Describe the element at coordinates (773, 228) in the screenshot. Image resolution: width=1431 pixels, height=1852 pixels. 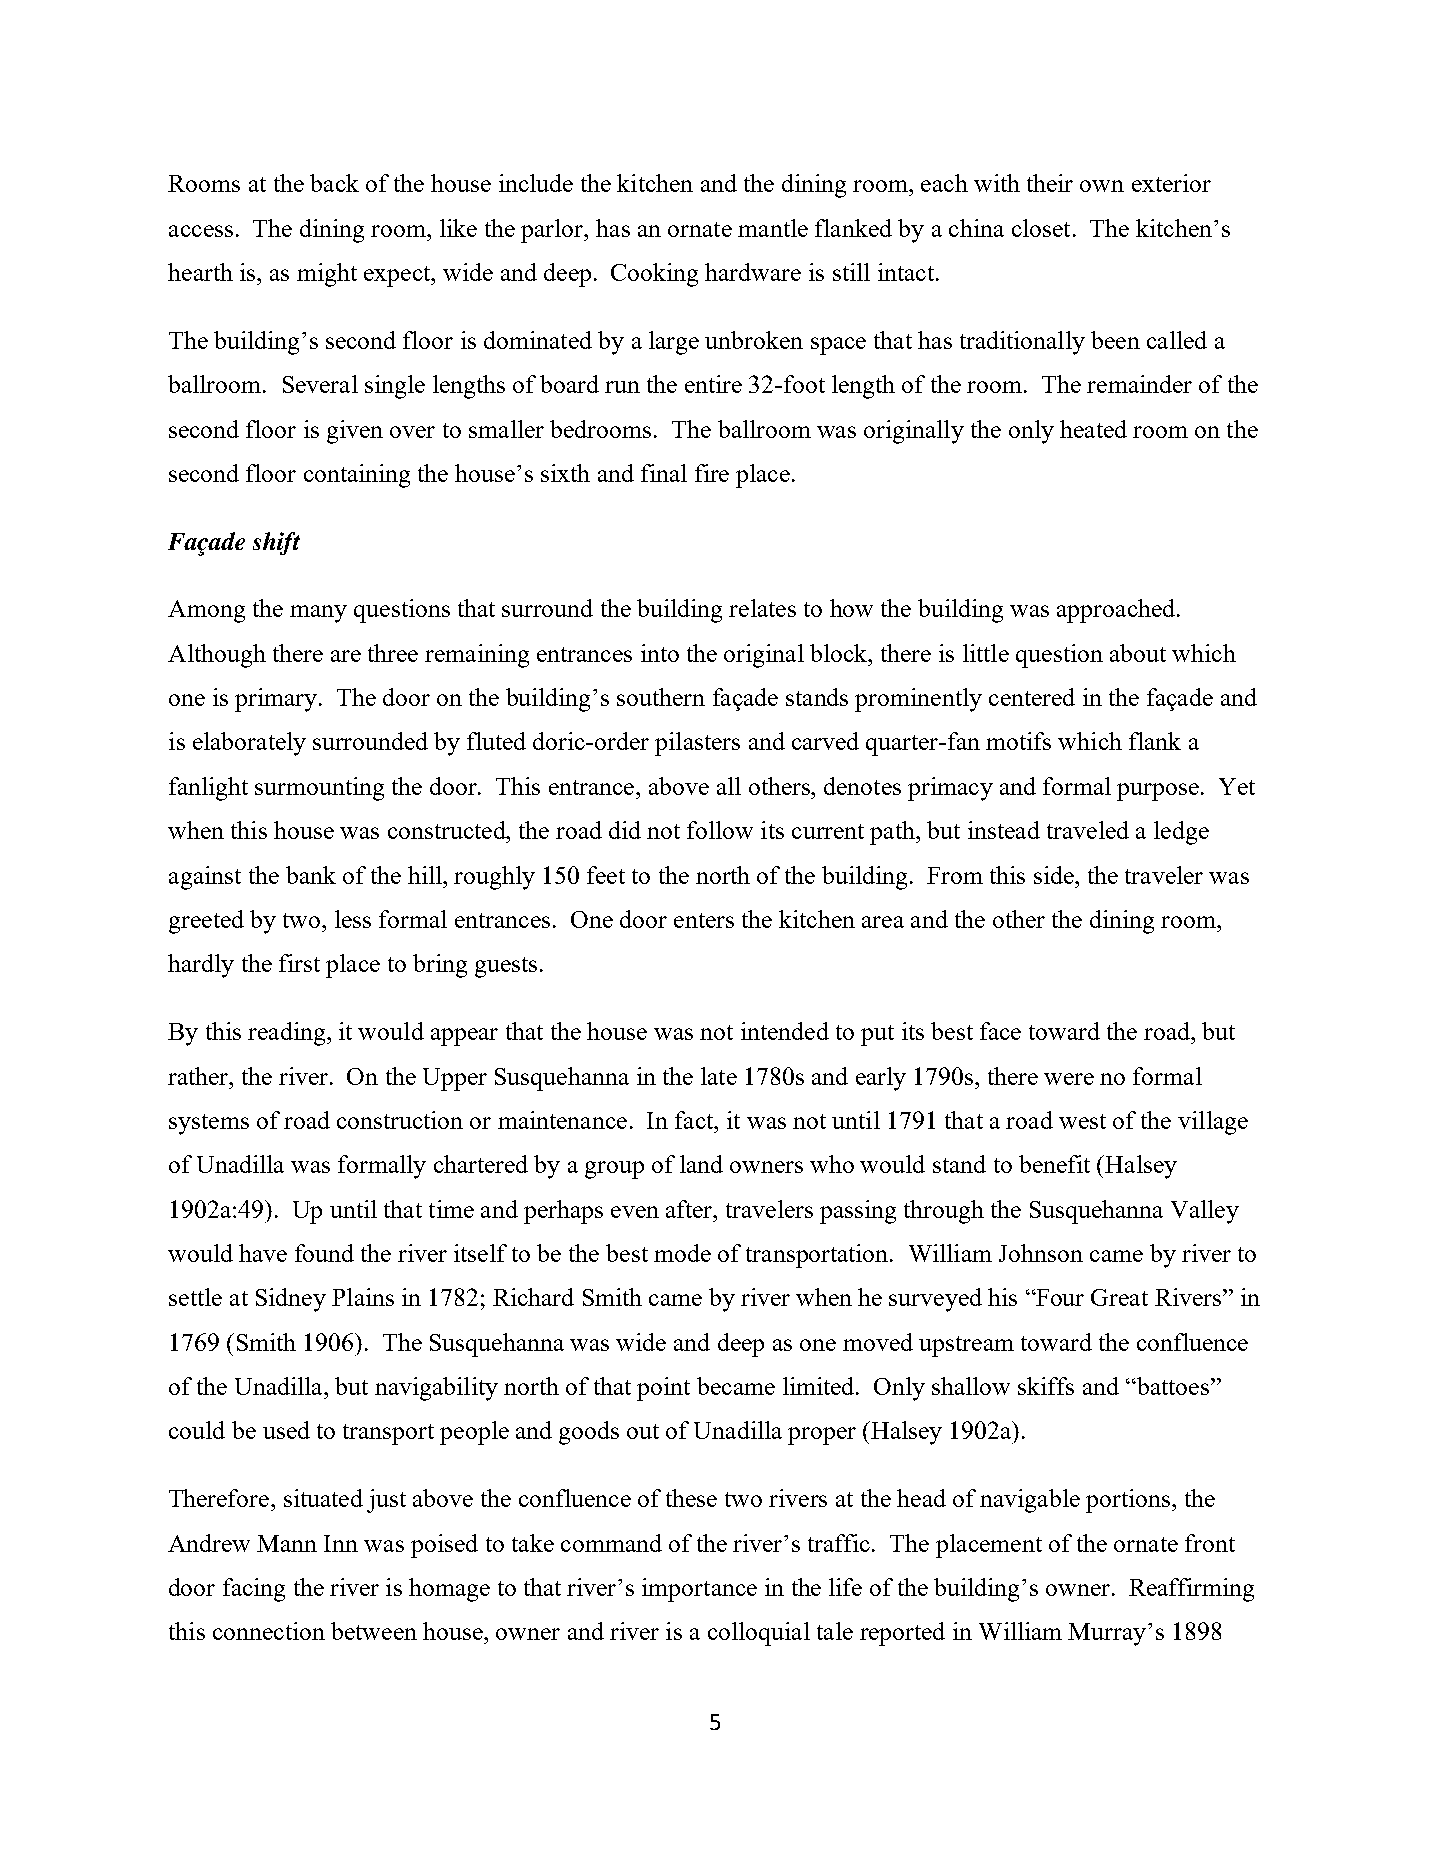
I see `mantle` at that location.
